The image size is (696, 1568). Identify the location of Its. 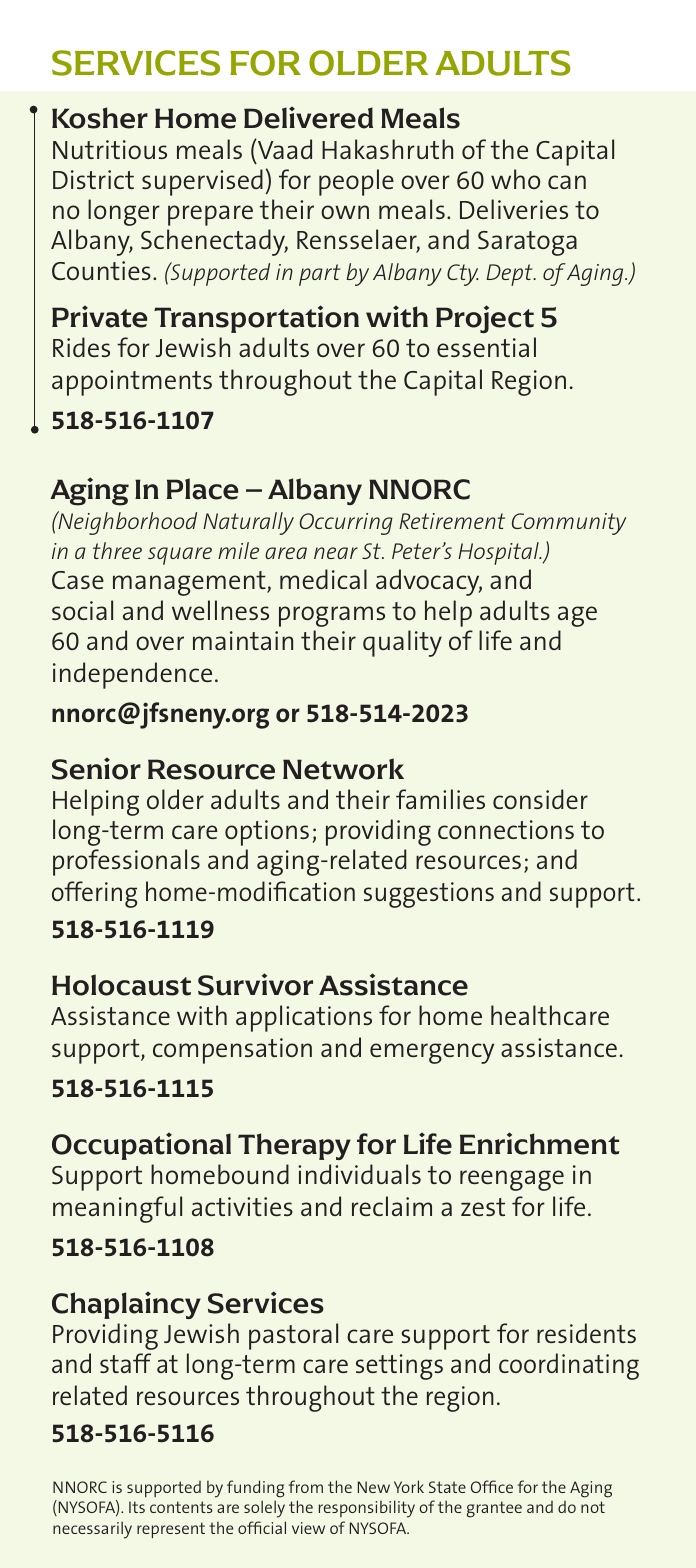
(137, 1507).
